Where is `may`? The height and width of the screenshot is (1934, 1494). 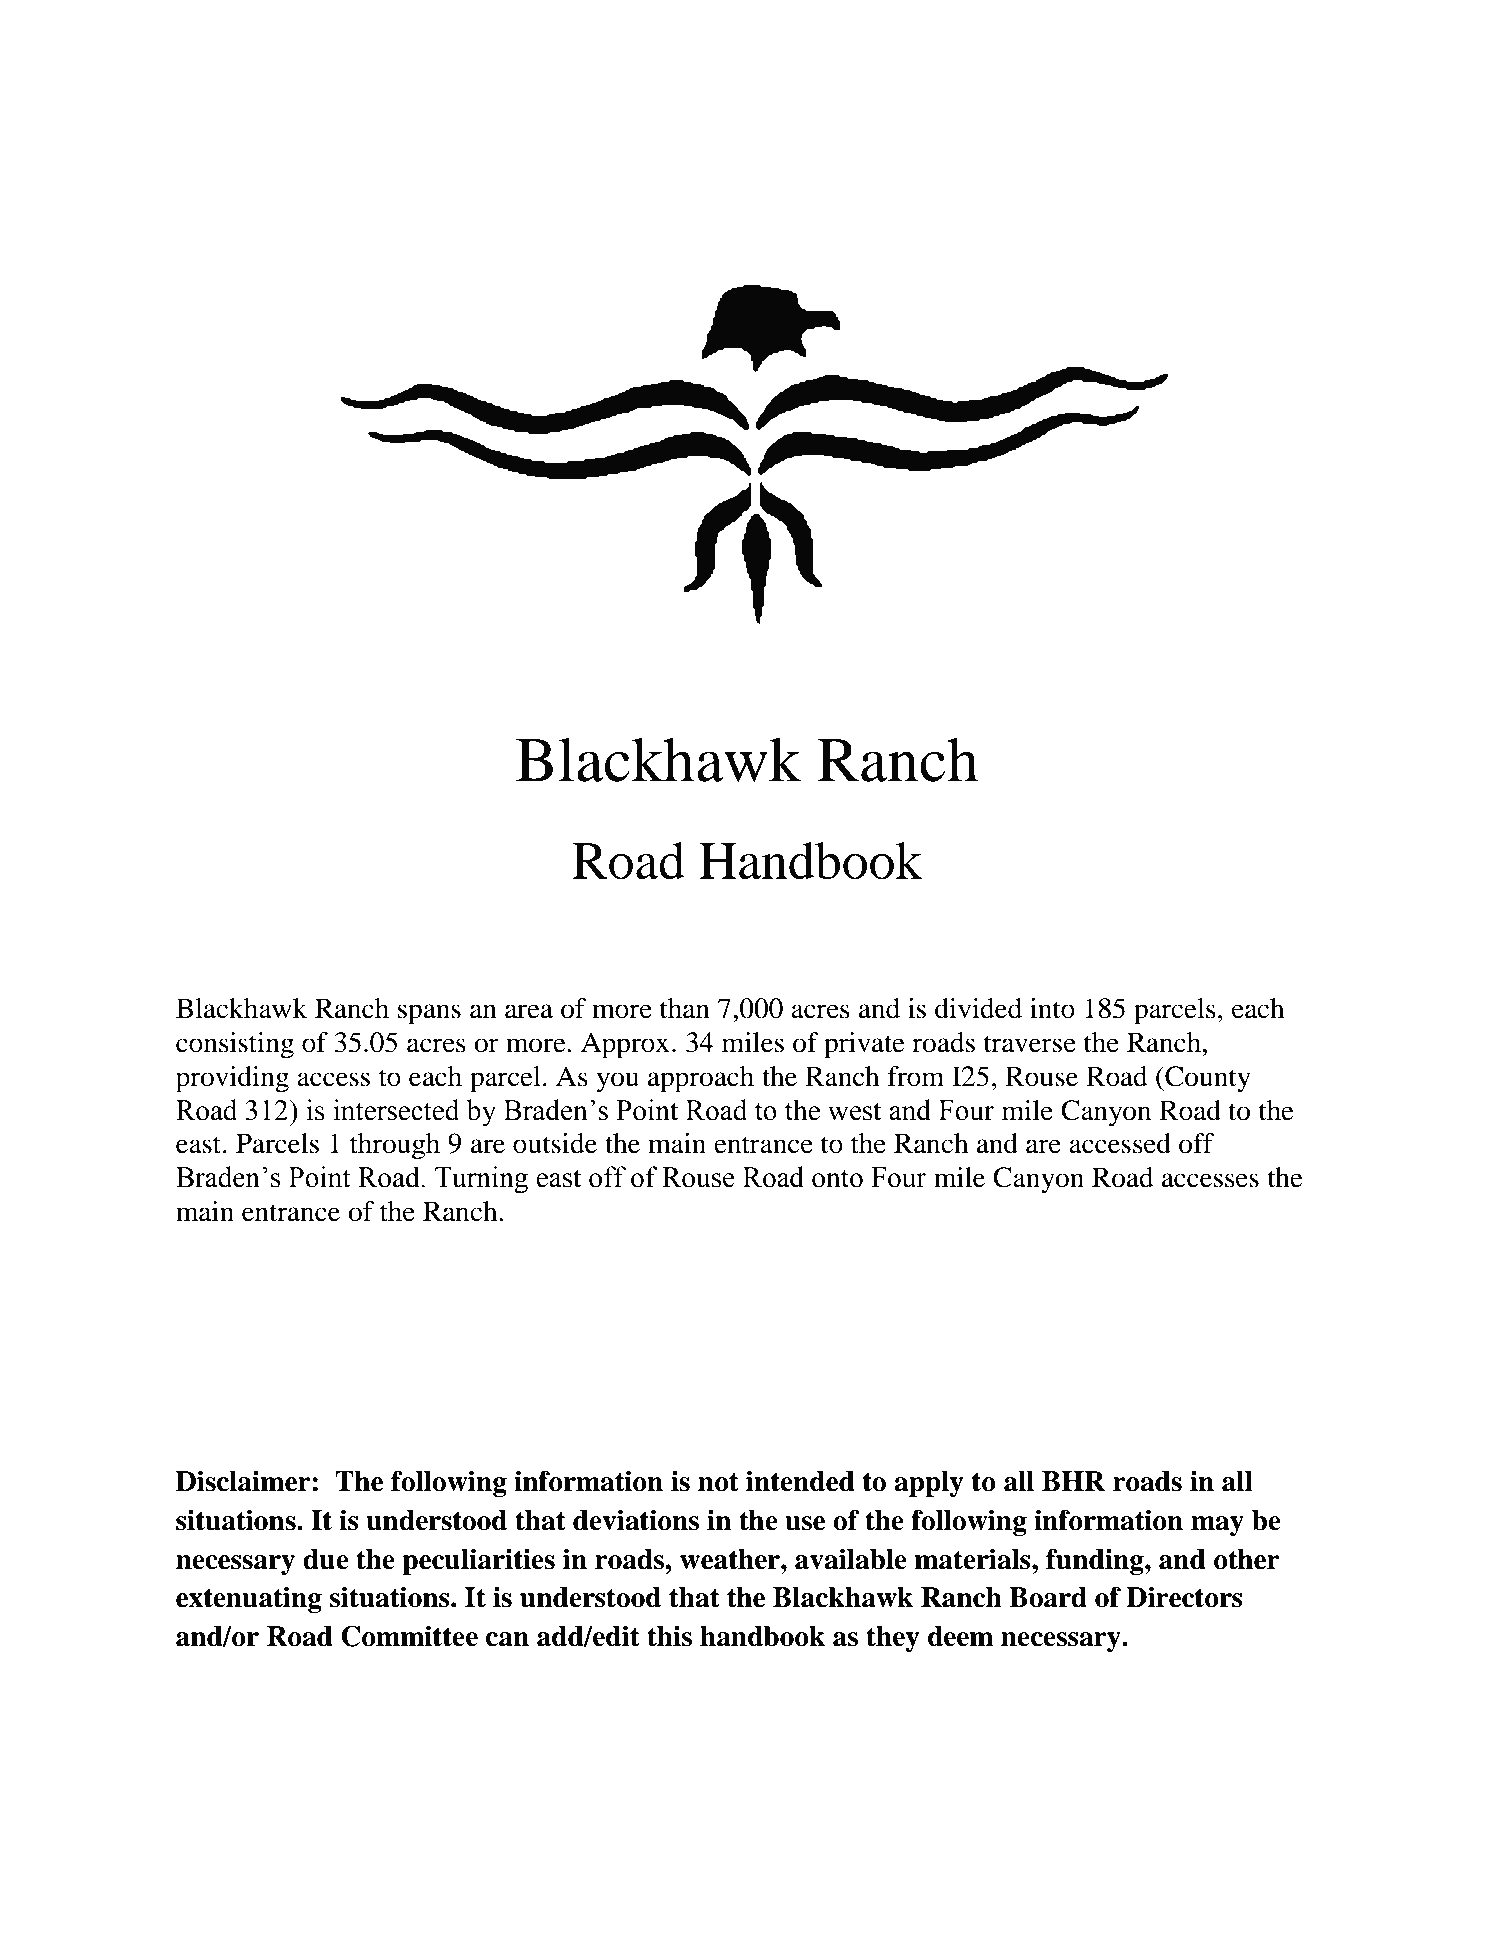
may is located at coordinates (1217, 1526).
